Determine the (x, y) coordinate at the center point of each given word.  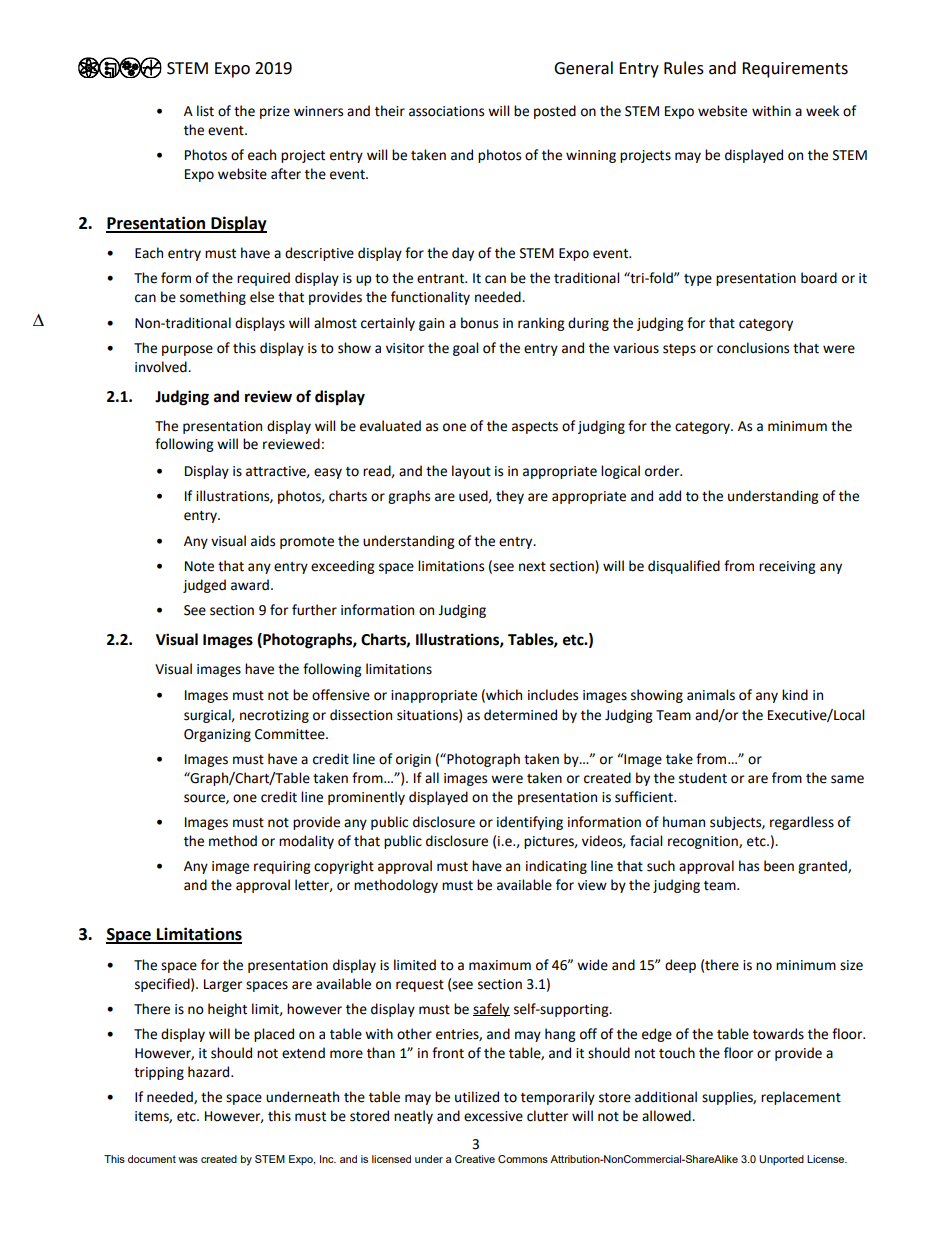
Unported (781, 1160)
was (188, 1160)
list (205, 111)
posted (555, 112)
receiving (787, 567)
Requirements (795, 70)
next (532, 567)
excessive (493, 1116)
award (250, 585)
